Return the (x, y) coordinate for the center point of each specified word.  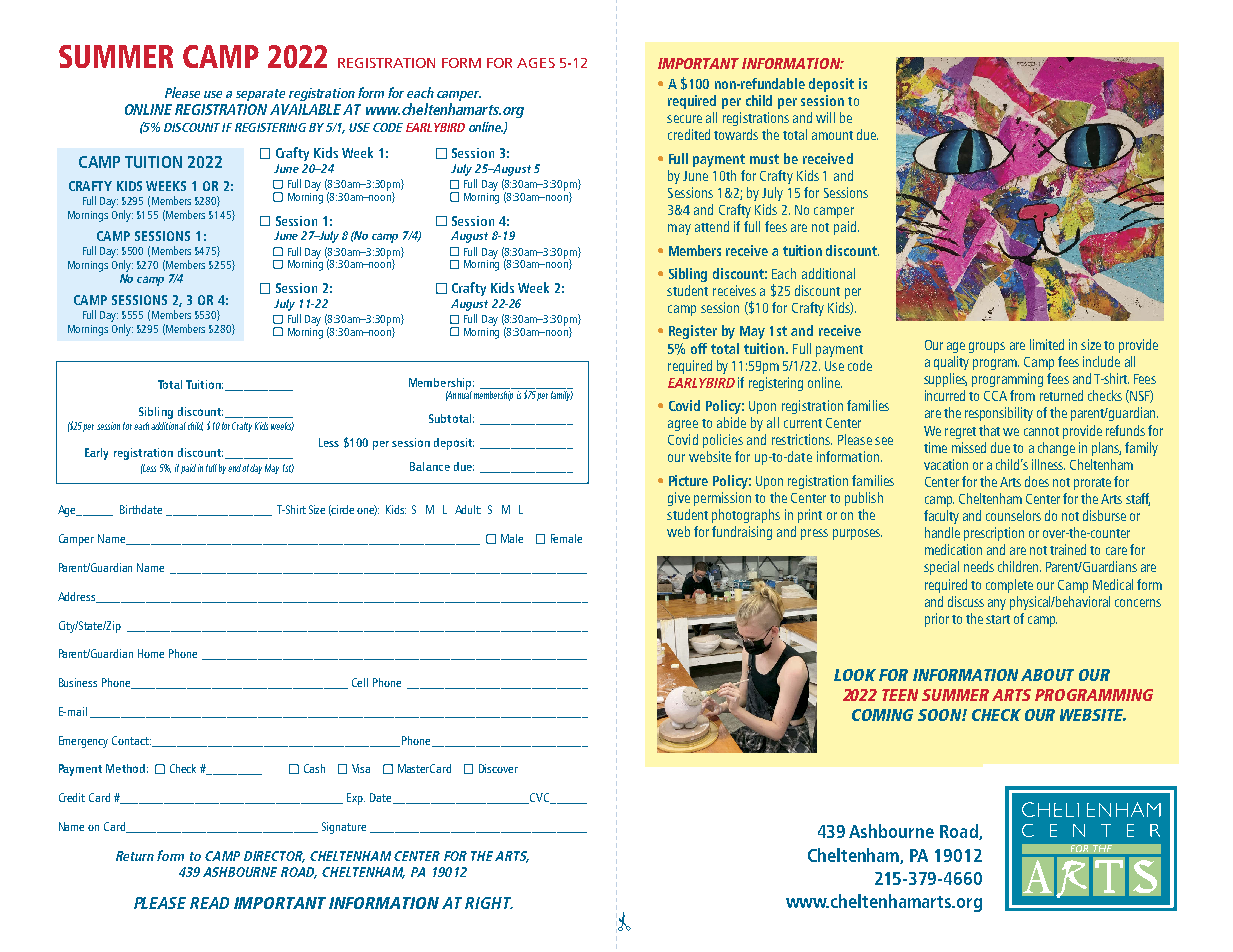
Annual (459, 394)
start (998, 619)
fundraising (742, 533)
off (699, 348)
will (825, 117)
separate (260, 95)
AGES (536, 63)
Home (151, 653)
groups (987, 347)
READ (209, 903)
